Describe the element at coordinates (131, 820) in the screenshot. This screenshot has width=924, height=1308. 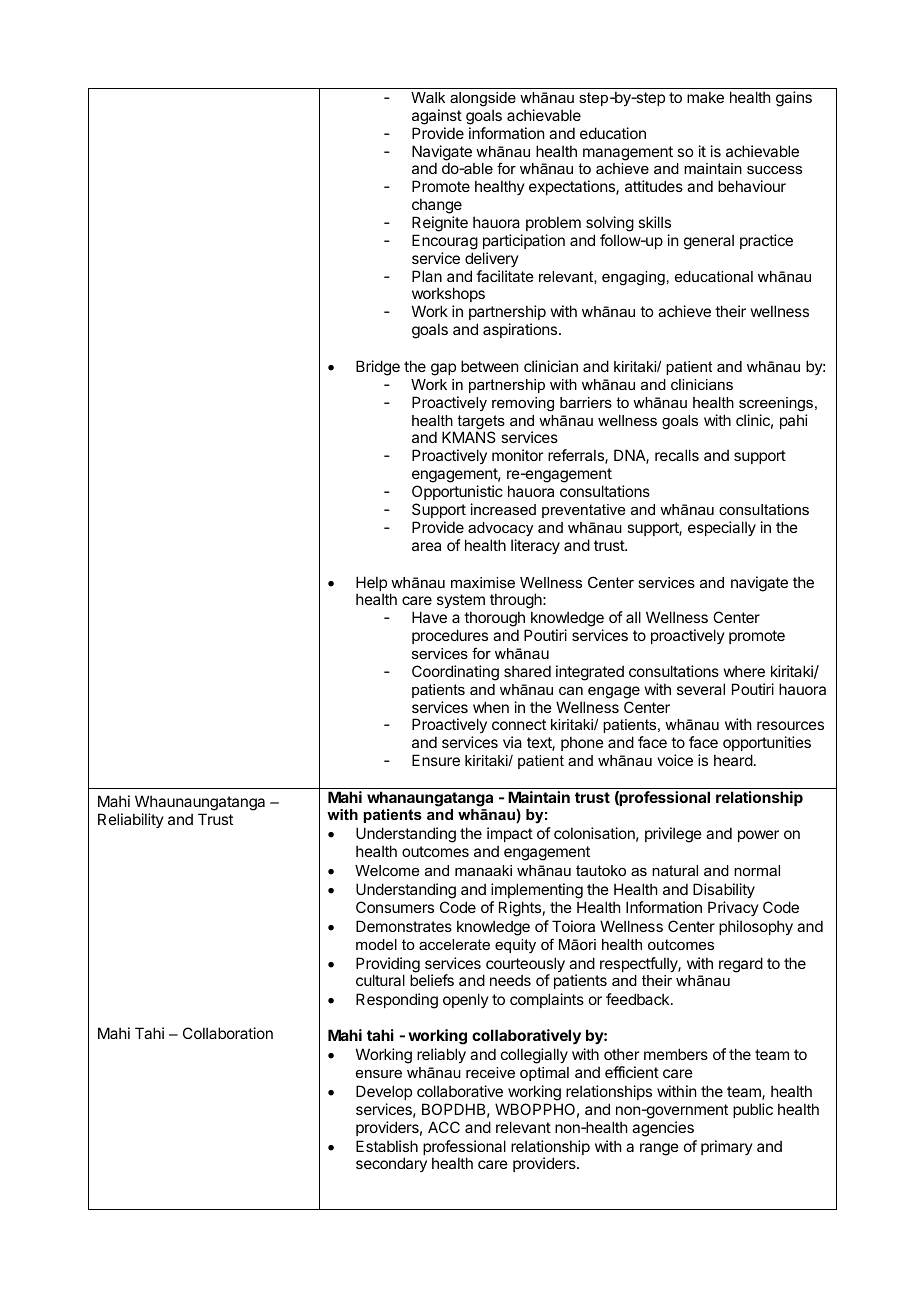
I see `Reliability` at that location.
